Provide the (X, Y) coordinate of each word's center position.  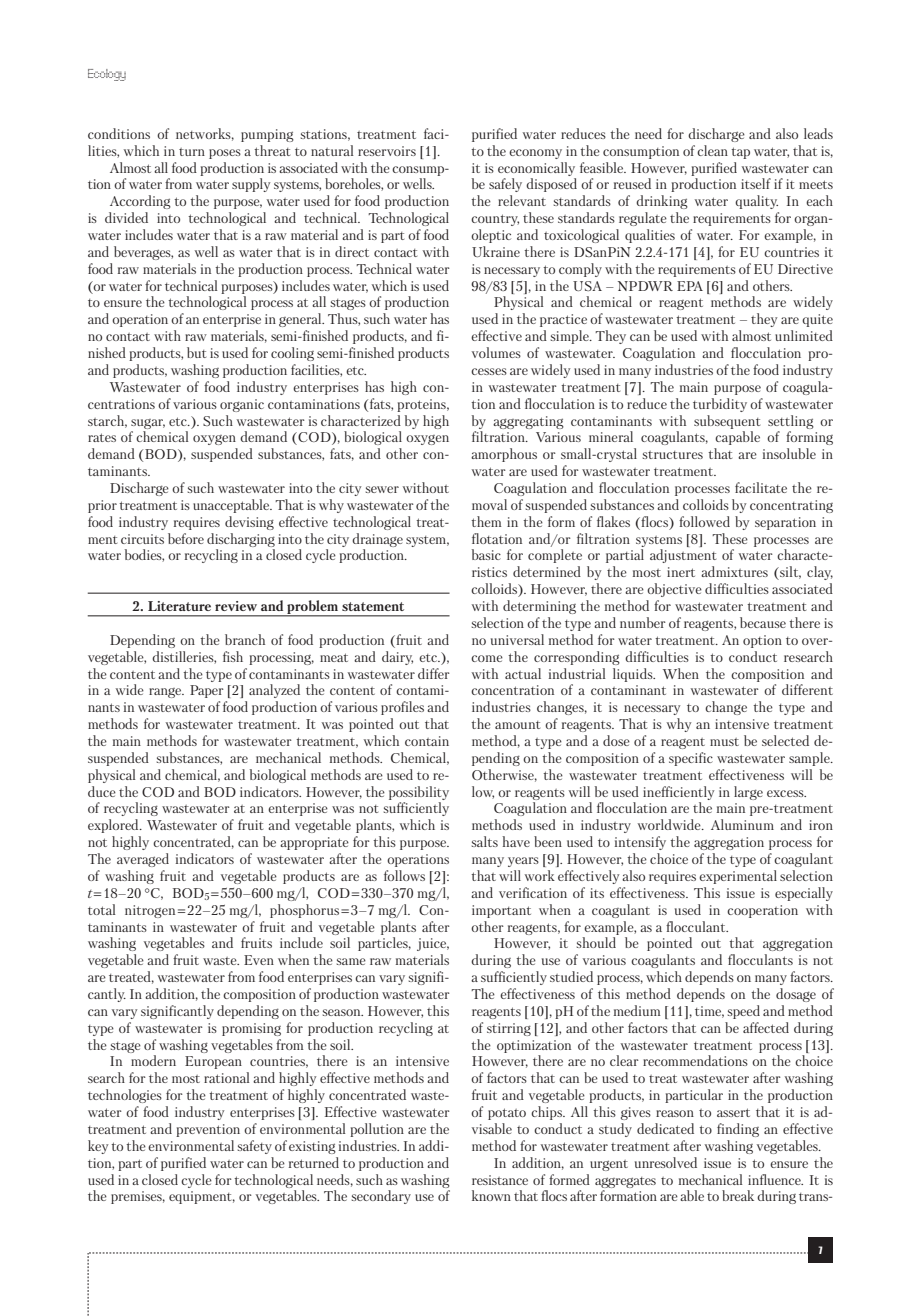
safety (255, 1147)
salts (485, 841)
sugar (148, 424)
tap (740, 153)
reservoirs (387, 151)
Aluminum (742, 824)
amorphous (504, 455)
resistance (500, 1180)
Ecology (107, 75)
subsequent (727, 422)
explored (114, 826)
